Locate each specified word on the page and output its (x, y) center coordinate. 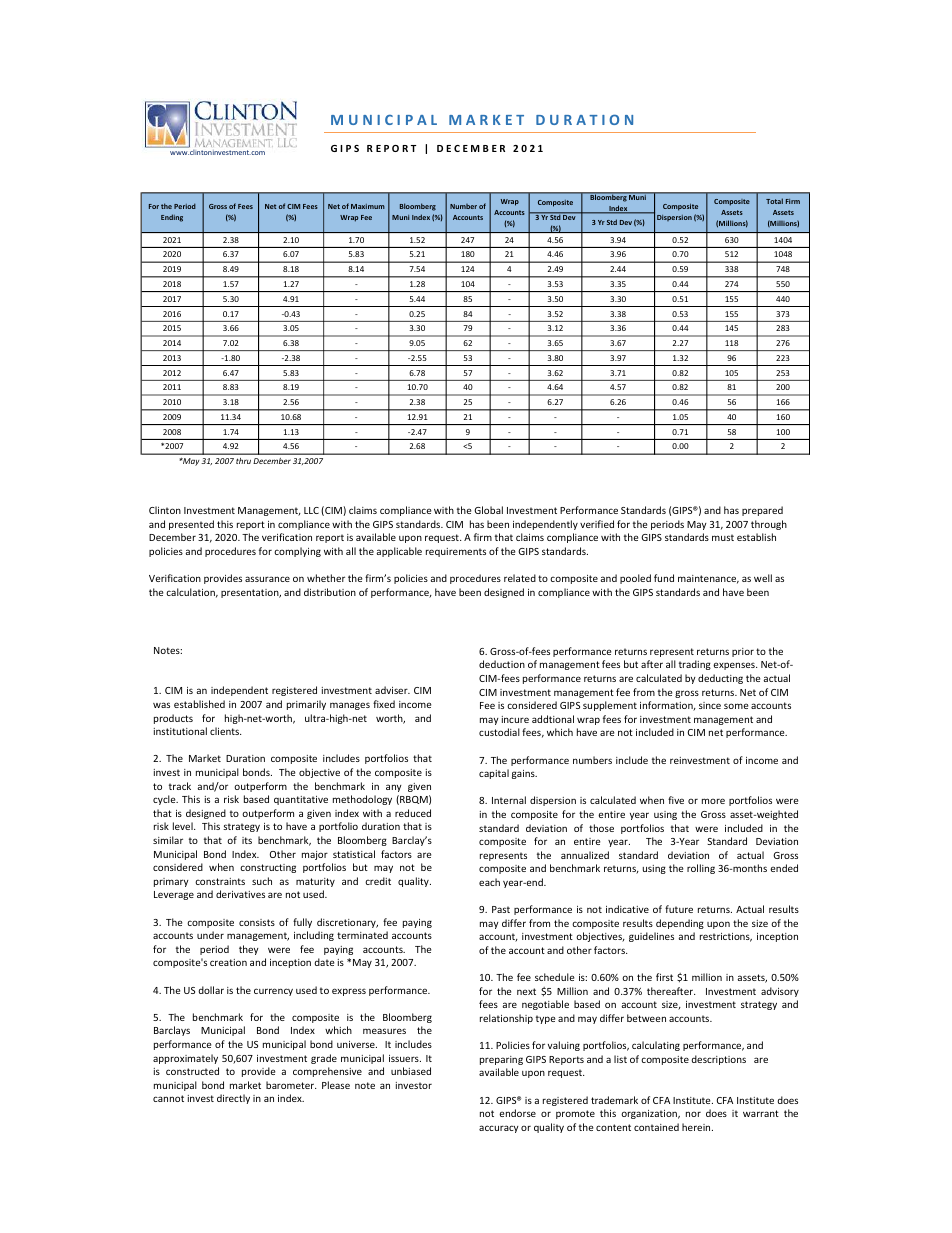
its (247, 840)
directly (233, 1099)
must (723, 537)
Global (488, 510)
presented (191, 525)
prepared (762, 511)
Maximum (368, 206)
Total (774, 201)
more (713, 801)
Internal (509, 800)
